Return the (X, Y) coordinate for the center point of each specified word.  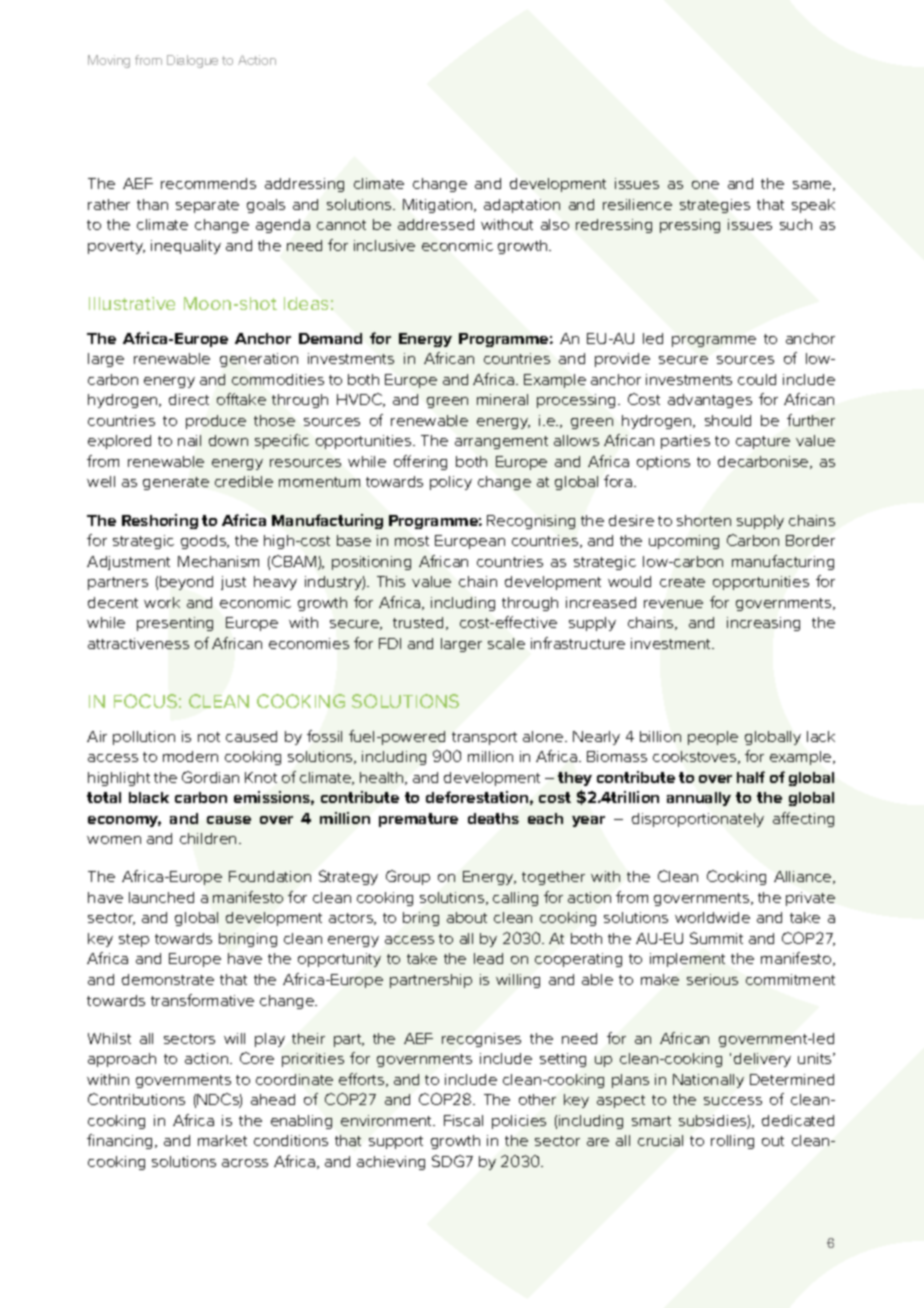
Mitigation (439, 206)
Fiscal (463, 1120)
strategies (715, 206)
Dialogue (192, 61)
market (222, 1140)
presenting (175, 624)
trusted (418, 622)
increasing (763, 624)
